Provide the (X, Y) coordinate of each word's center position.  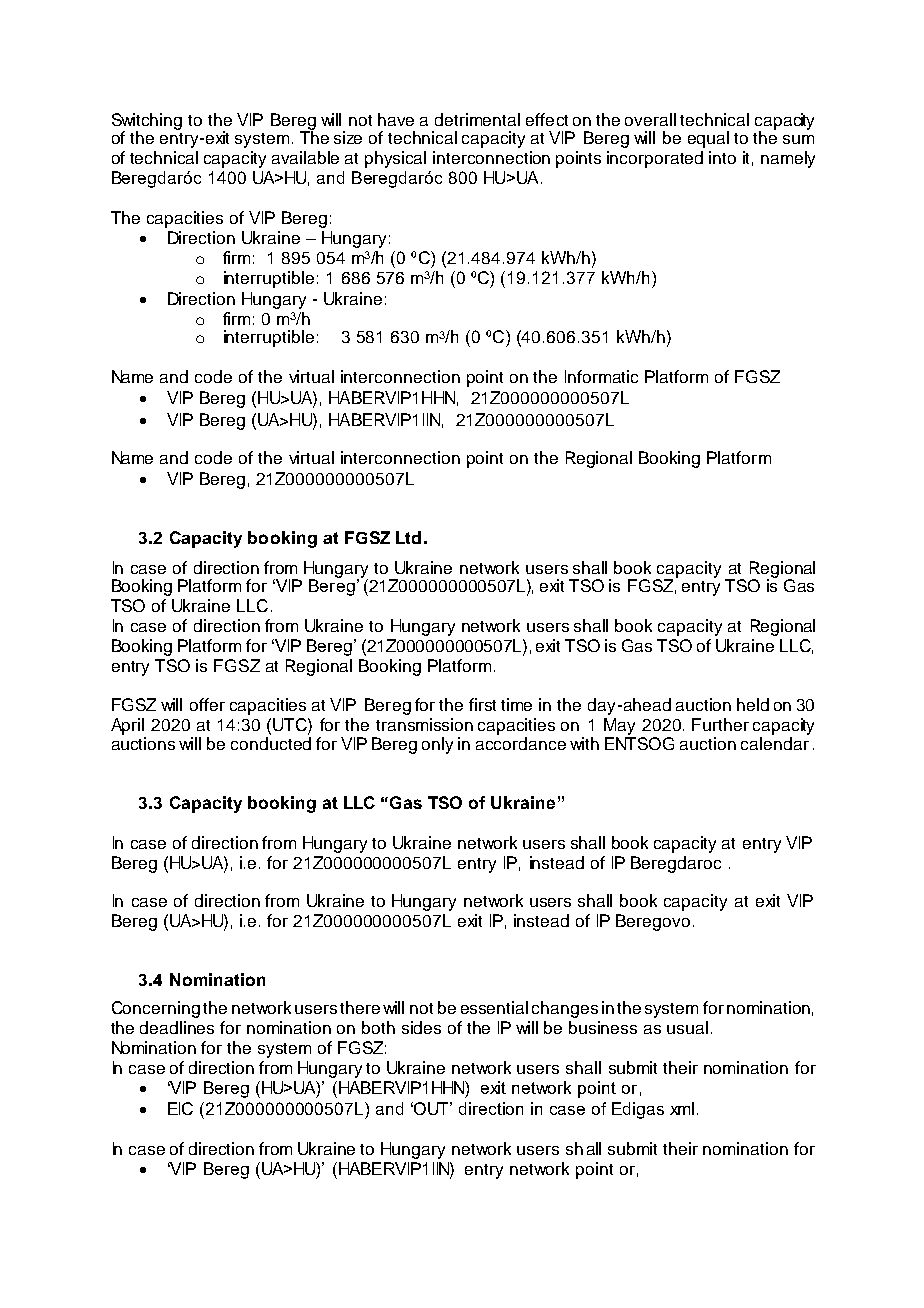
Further (720, 724)
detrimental (477, 119)
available (305, 157)
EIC (180, 1108)
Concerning (156, 1009)
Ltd (408, 537)
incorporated (655, 159)
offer (207, 704)
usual (687, 1027)
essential (494, 1007)
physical (395, 159)
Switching (147, 122)
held (753, 704)
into (722, 157)
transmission (424, 724)
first (482, 704)
